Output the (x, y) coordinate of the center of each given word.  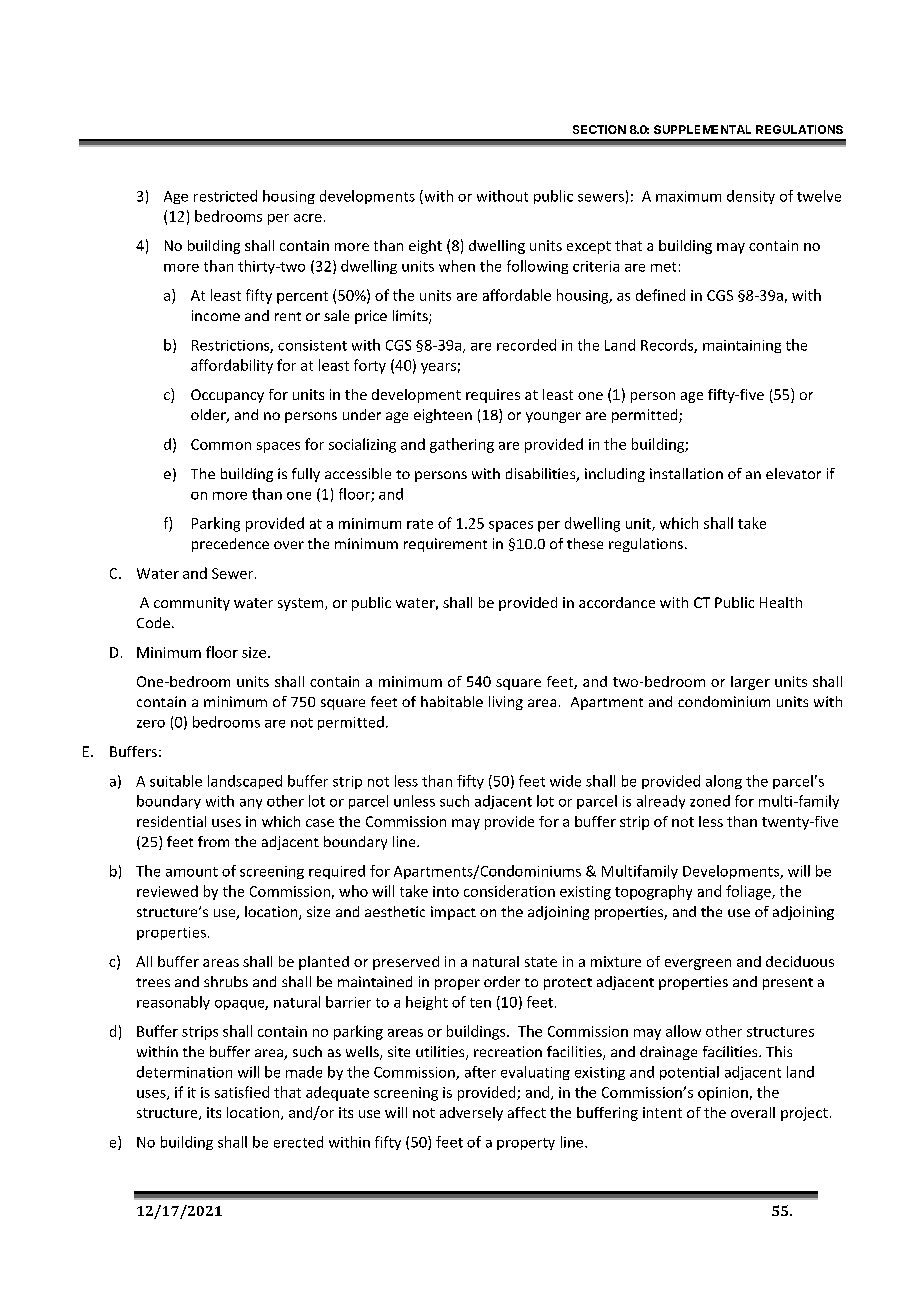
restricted (225, 196)
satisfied (242, 1092)
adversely (471, 1114)
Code (153, 622)
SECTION (599, 129)
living (506, 703)
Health (781, 602)
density (751, 197)
